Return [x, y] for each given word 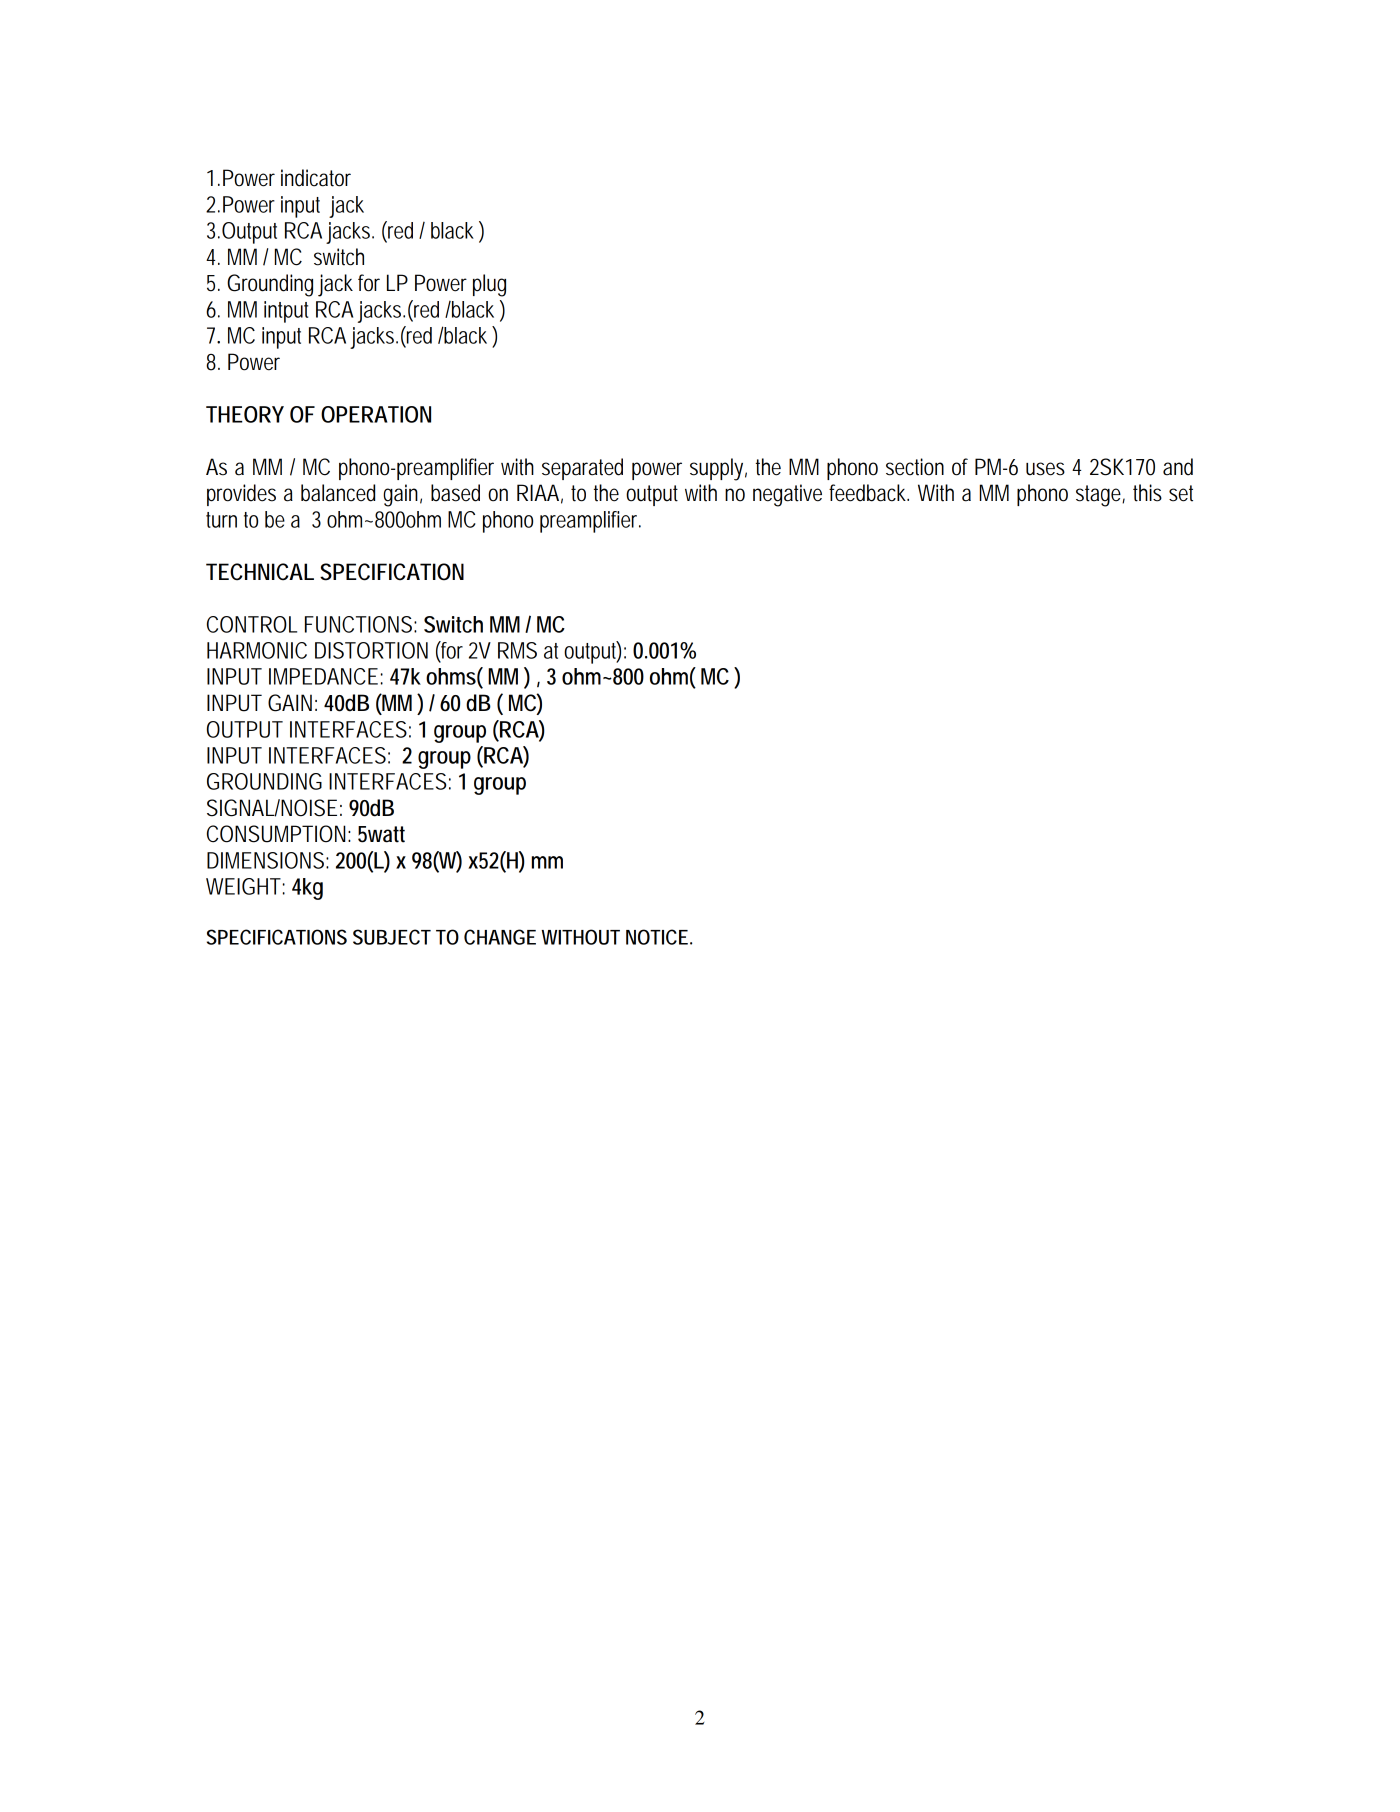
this [1147, 493]
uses [1045, 469]
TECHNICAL [260, 572]
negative [787, 495]
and [1178, 467]
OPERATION [376, 414]
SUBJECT [392, 937]
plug [489, 285]
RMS [517, 650]
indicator [316, 178]
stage [1100, 496]
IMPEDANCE [323, 676]
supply [718, 469]
